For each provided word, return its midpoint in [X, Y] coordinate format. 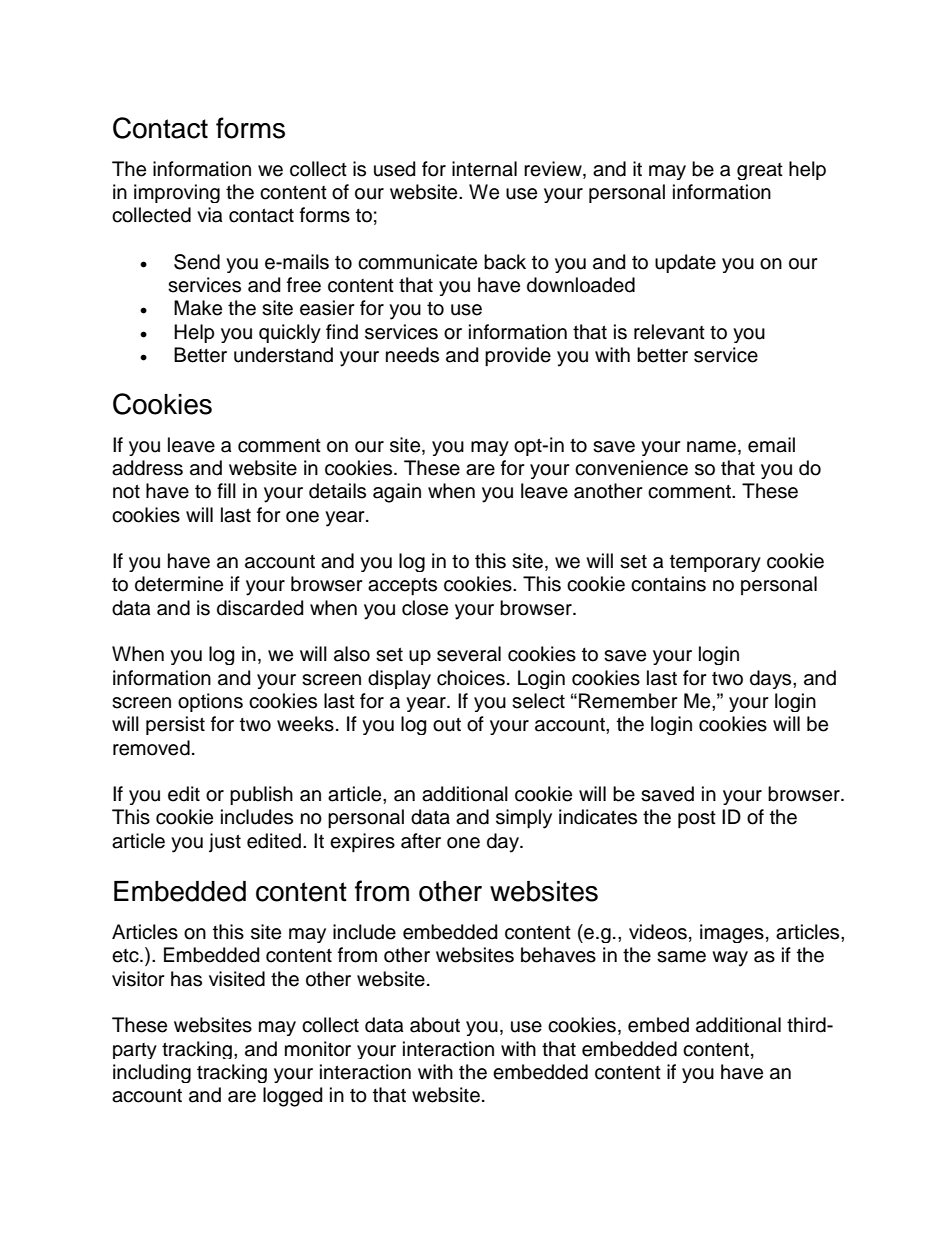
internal [484, 169]
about [435, 1025]
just [225, 843]
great [760, 171]
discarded [260, 608]
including [152, 1073]
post [697, 819]
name [711, 447]
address [147, 468]
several [469, 654]
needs [412, 355]
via [209, 215]
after [421, 841]
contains [668, 584]
